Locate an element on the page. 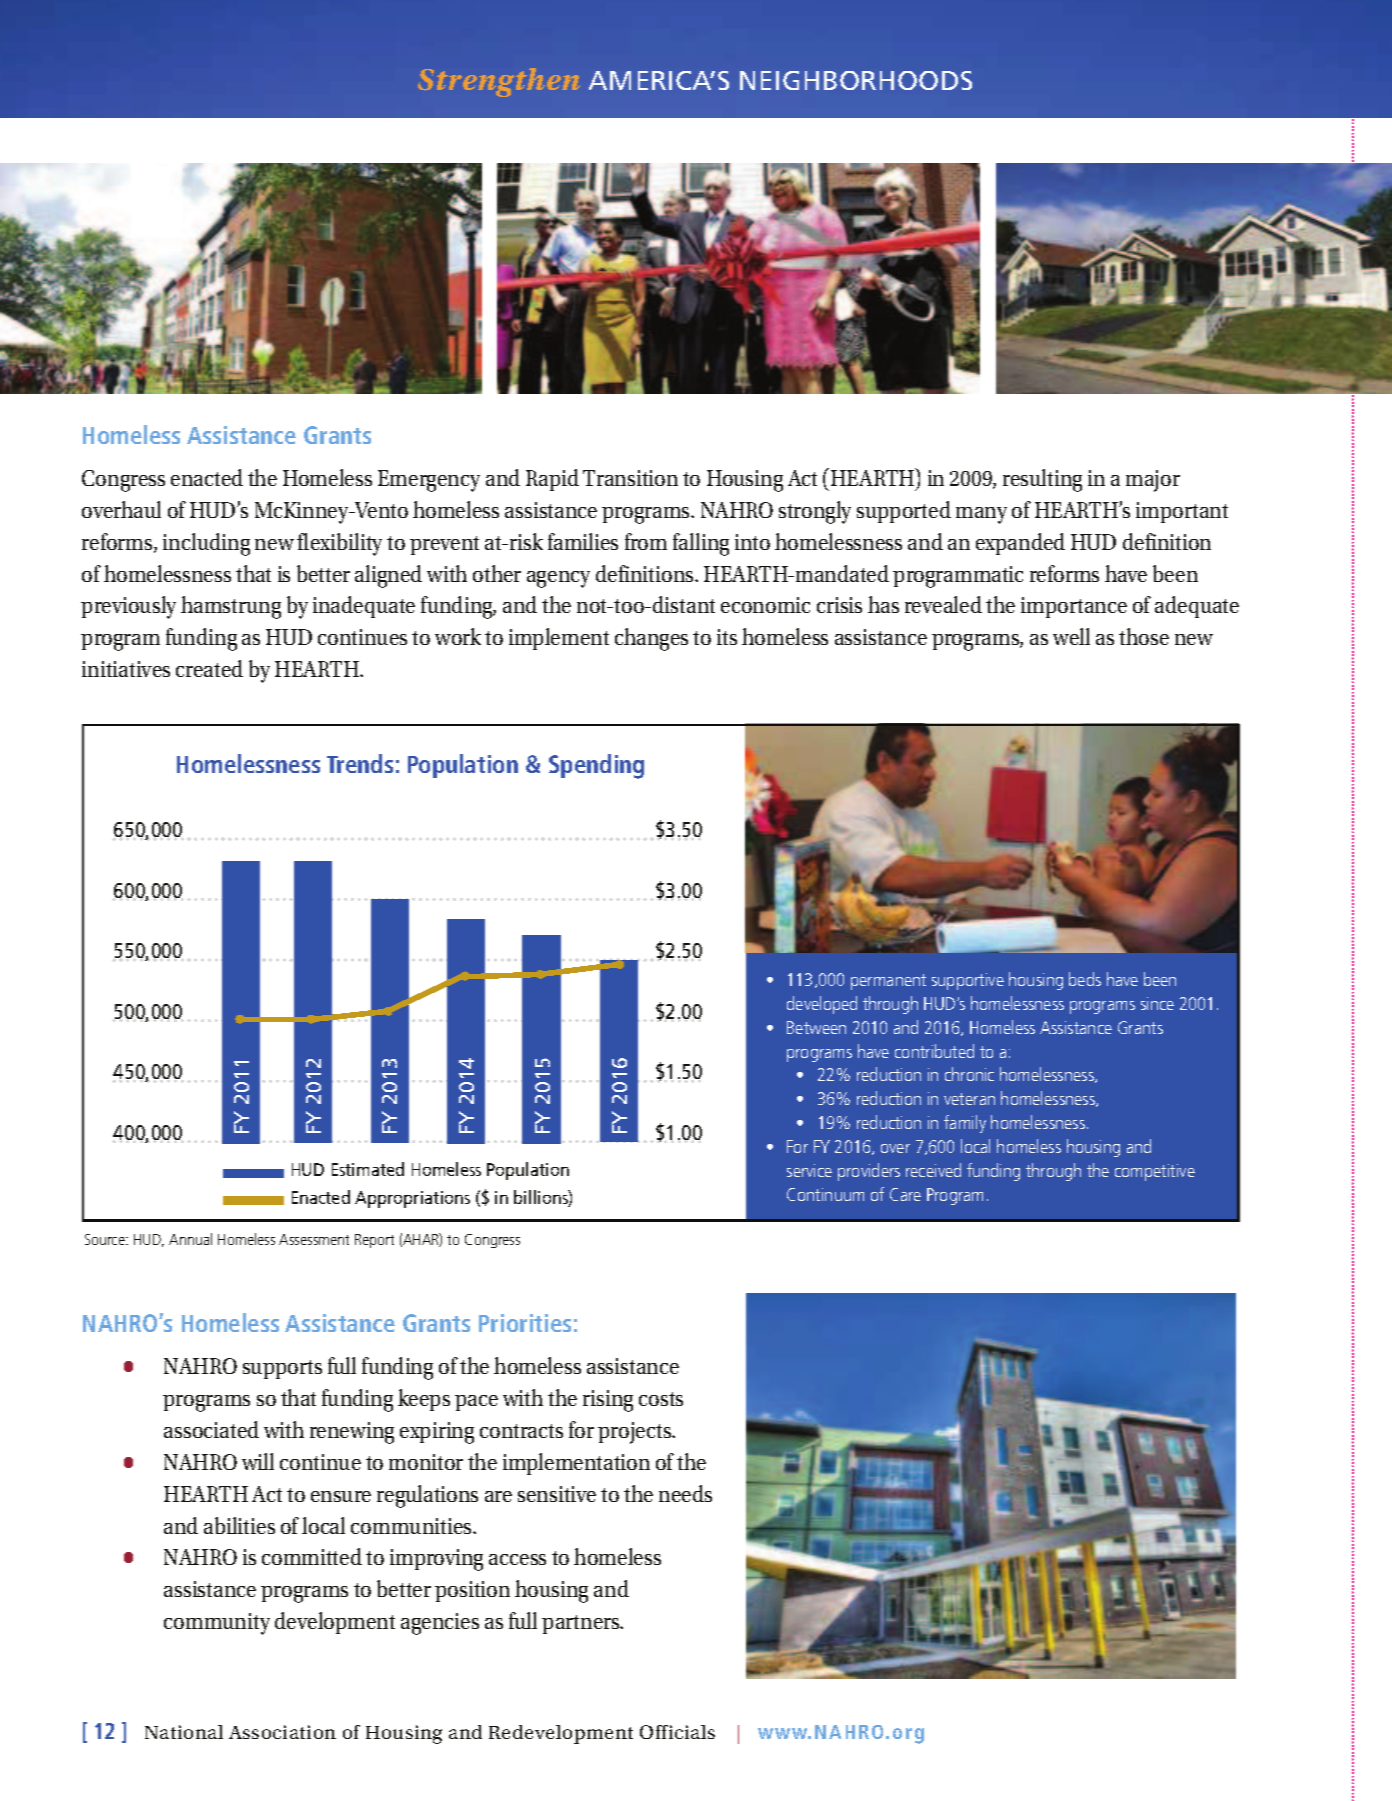 This document has height=1801, width=1392. created is located at coordinates (209, 668).
